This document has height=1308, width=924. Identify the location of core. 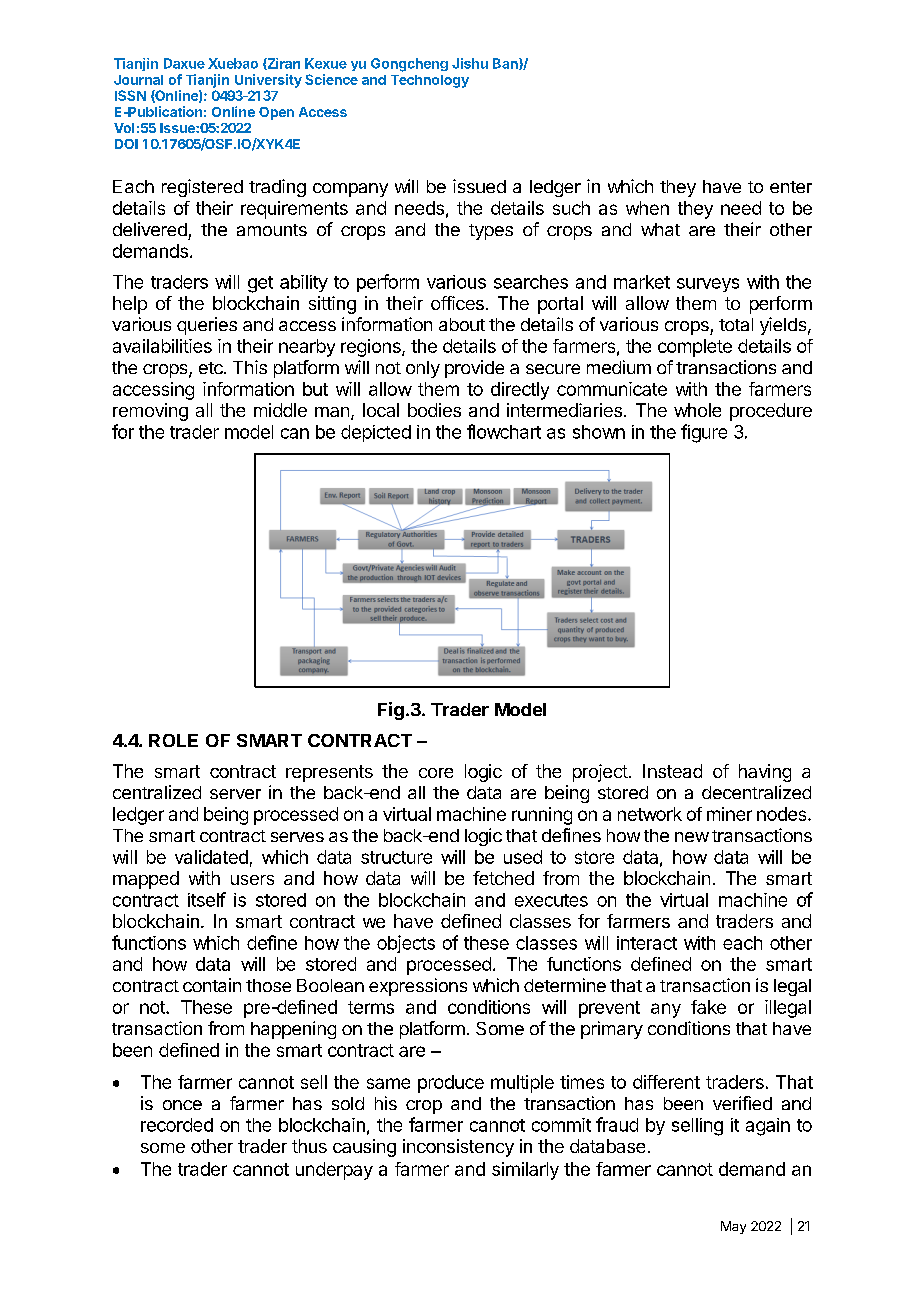
(436, 773).
